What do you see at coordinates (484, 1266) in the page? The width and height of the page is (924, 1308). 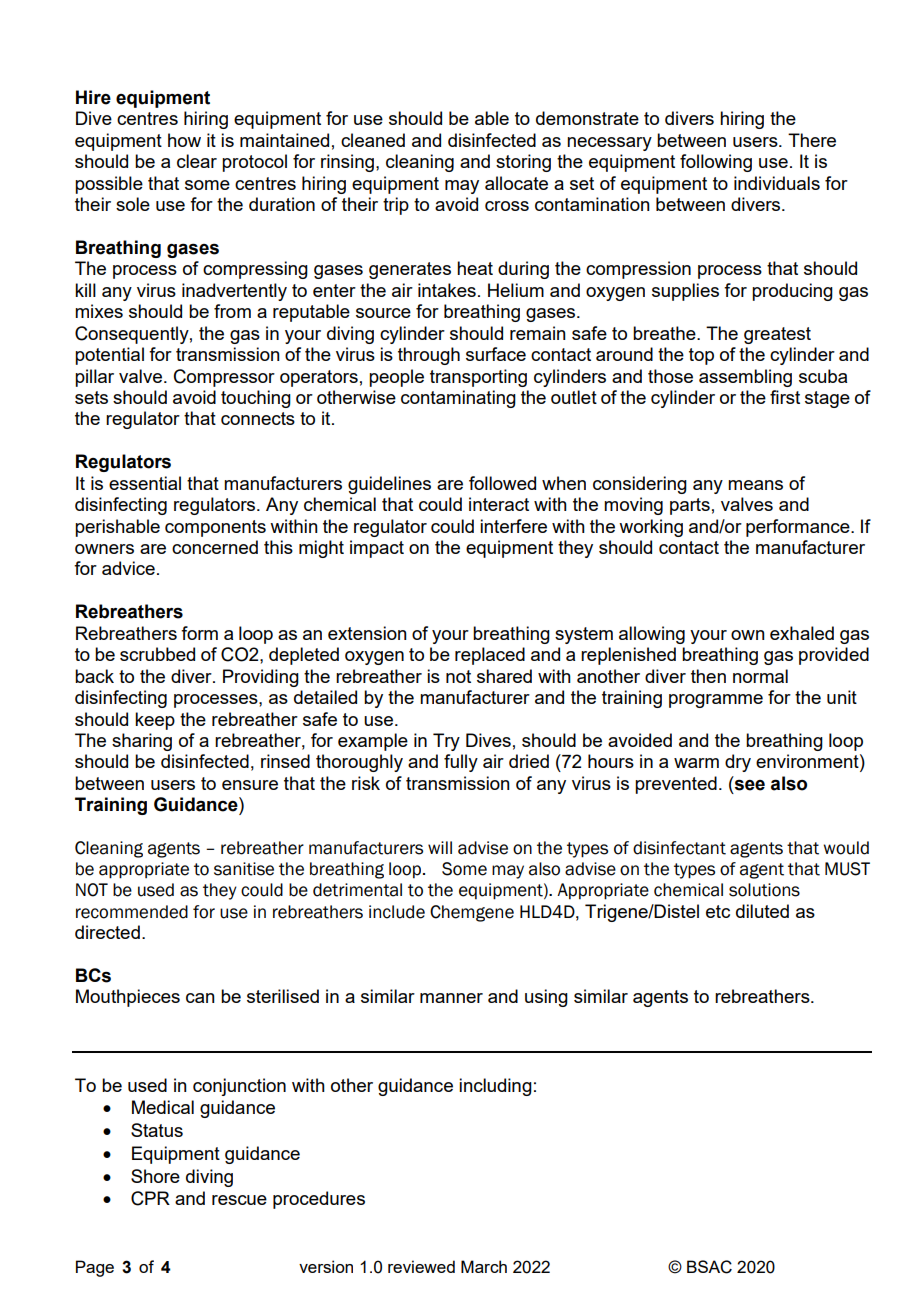 I see `March` at bounding box center [484, 1266].
